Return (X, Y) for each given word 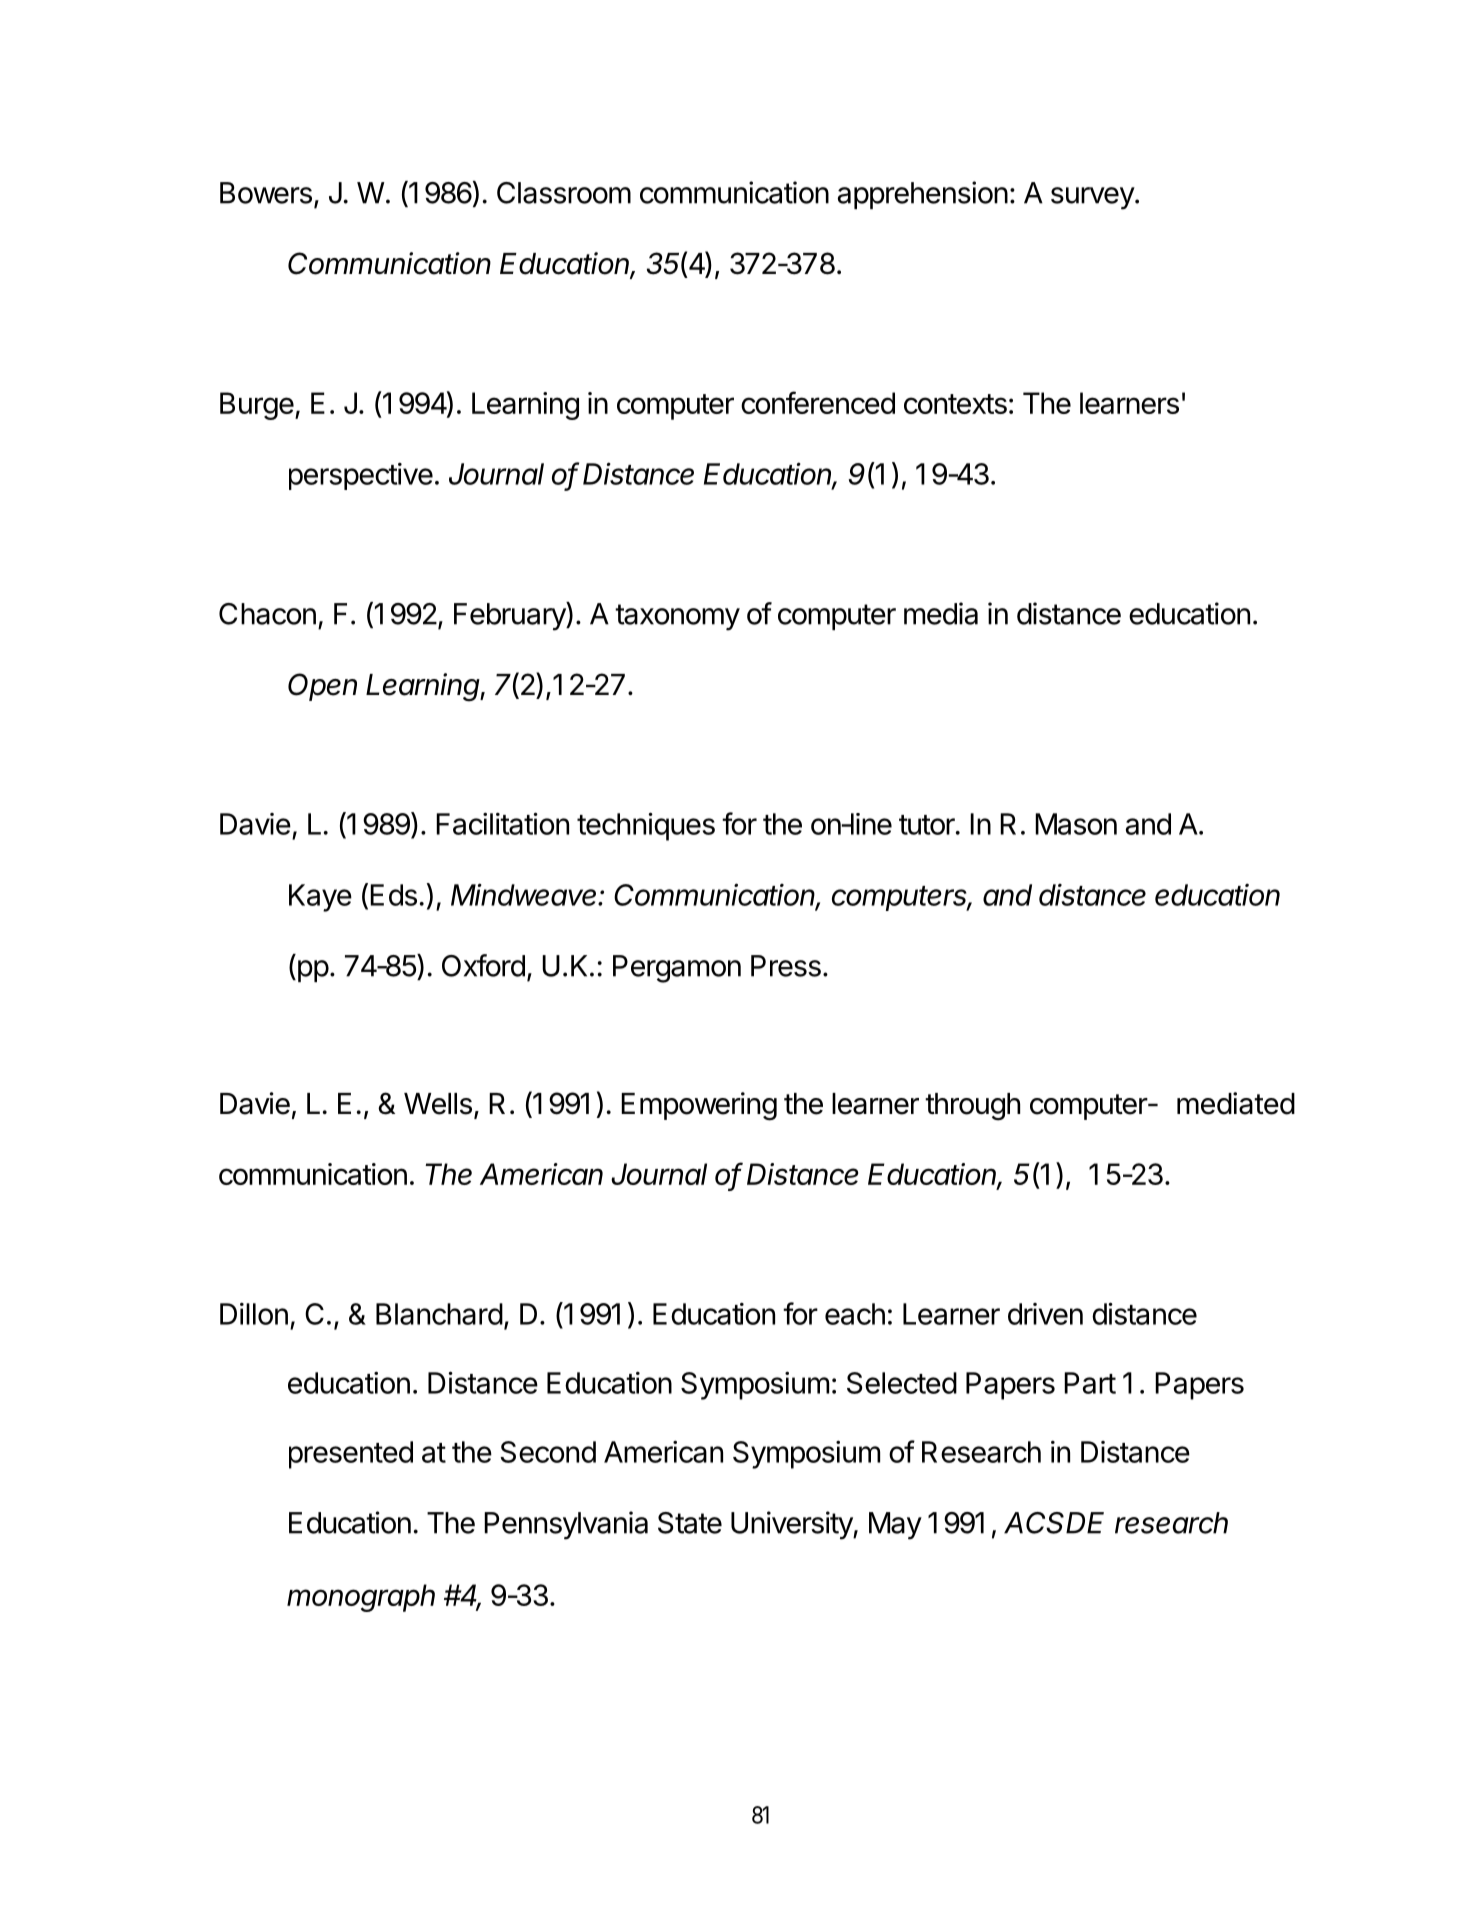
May (895, 1526)
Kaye (320, 898)
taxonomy (677, 617)
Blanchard (439, 1314)
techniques (646, 826)
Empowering (699, 1106)
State (690, 1523)
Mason (1076, 824)
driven (1045, 1314)
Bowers (266, 193)
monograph (361, 1598)
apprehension (923, 195)
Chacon (267, 614)
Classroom (564, 193)
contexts (955, 404)
